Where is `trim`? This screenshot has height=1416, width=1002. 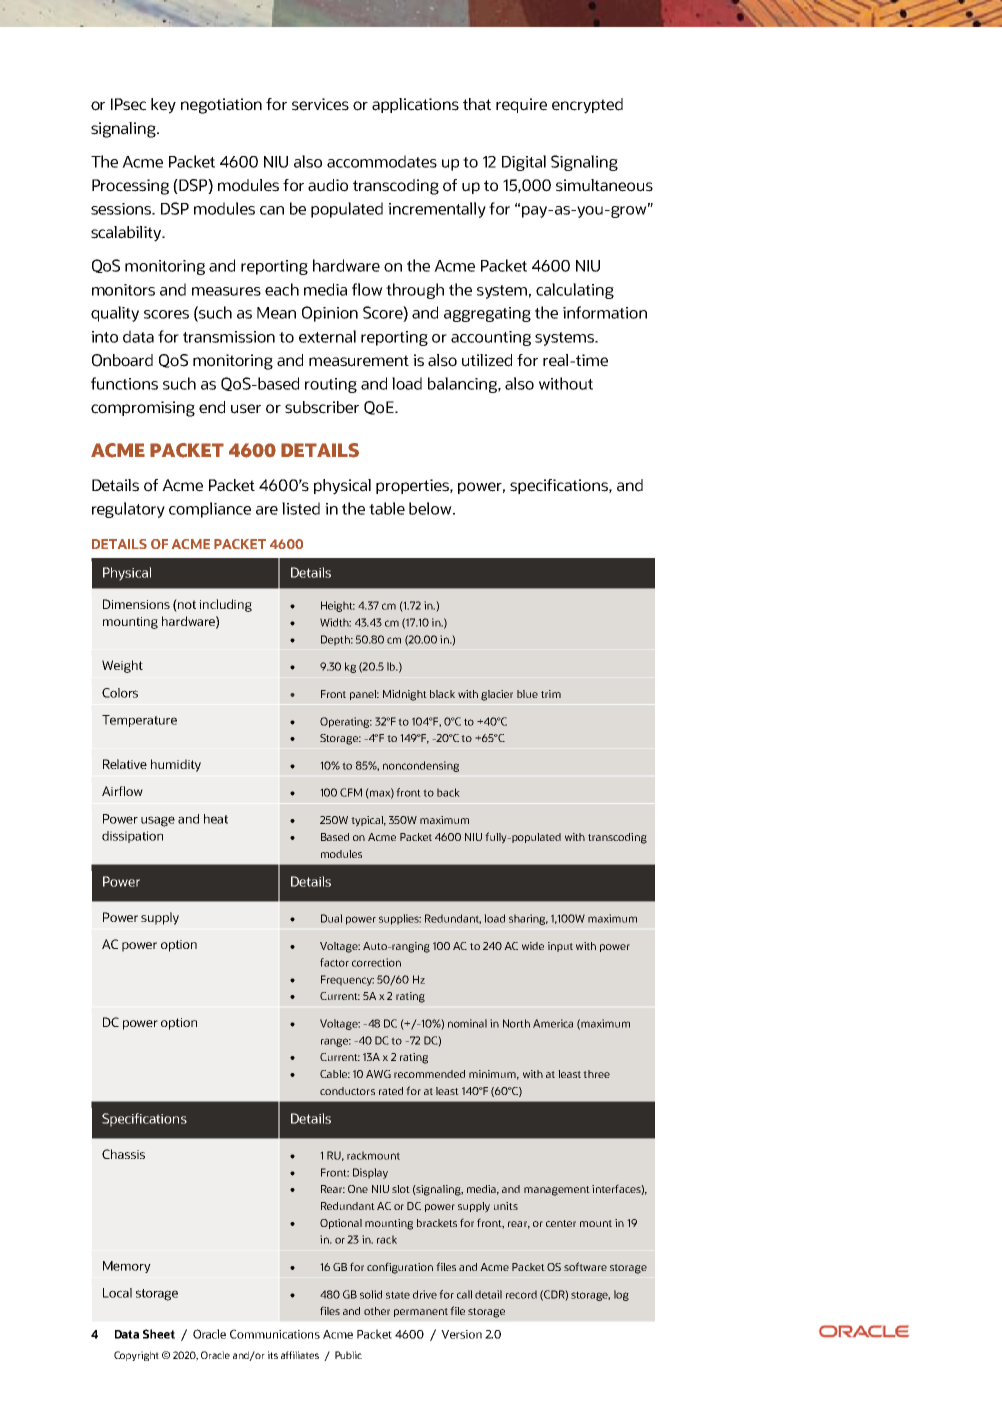
trim is located at coordinates (551, 694).
